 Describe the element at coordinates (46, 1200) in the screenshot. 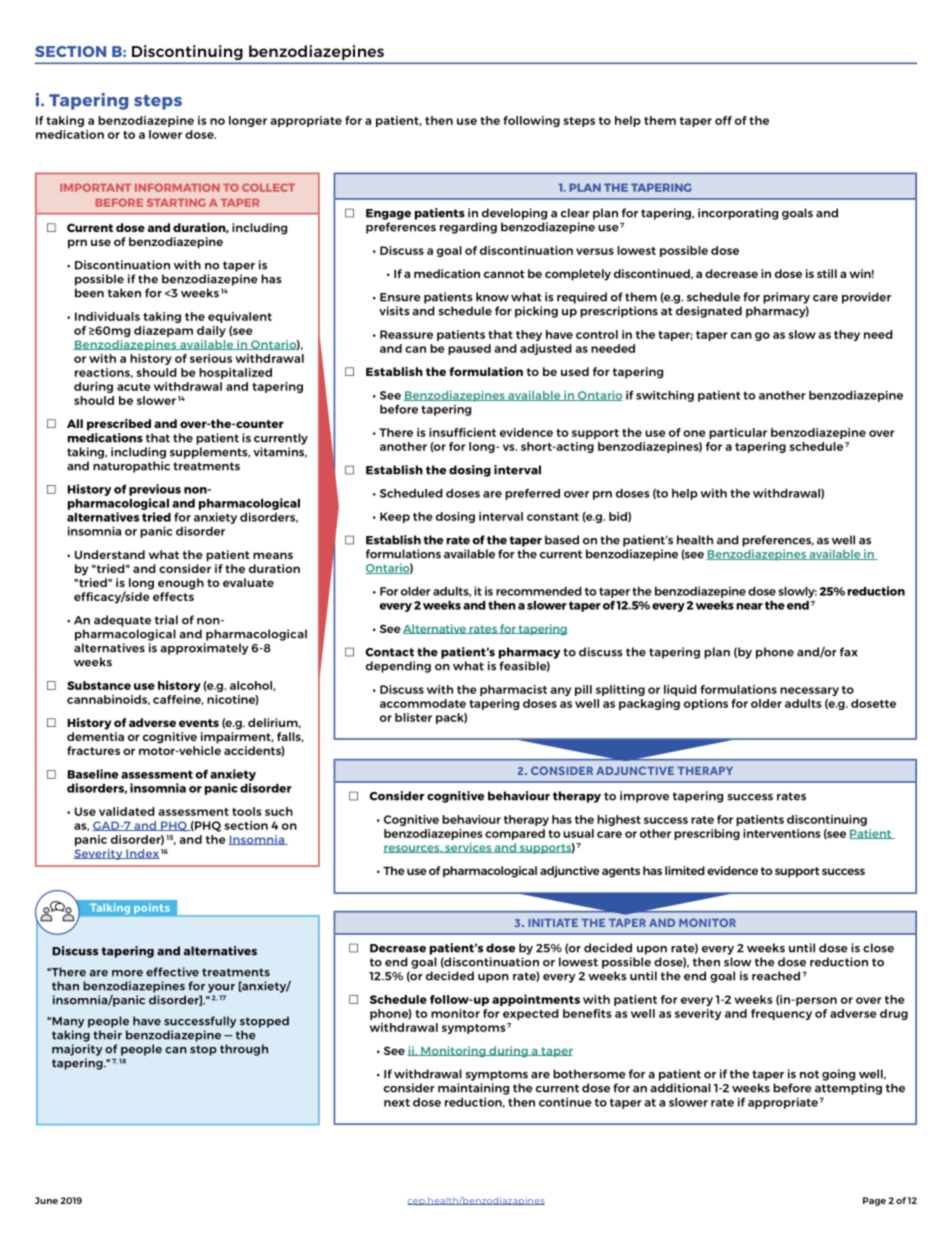

I see `June` at that location.
